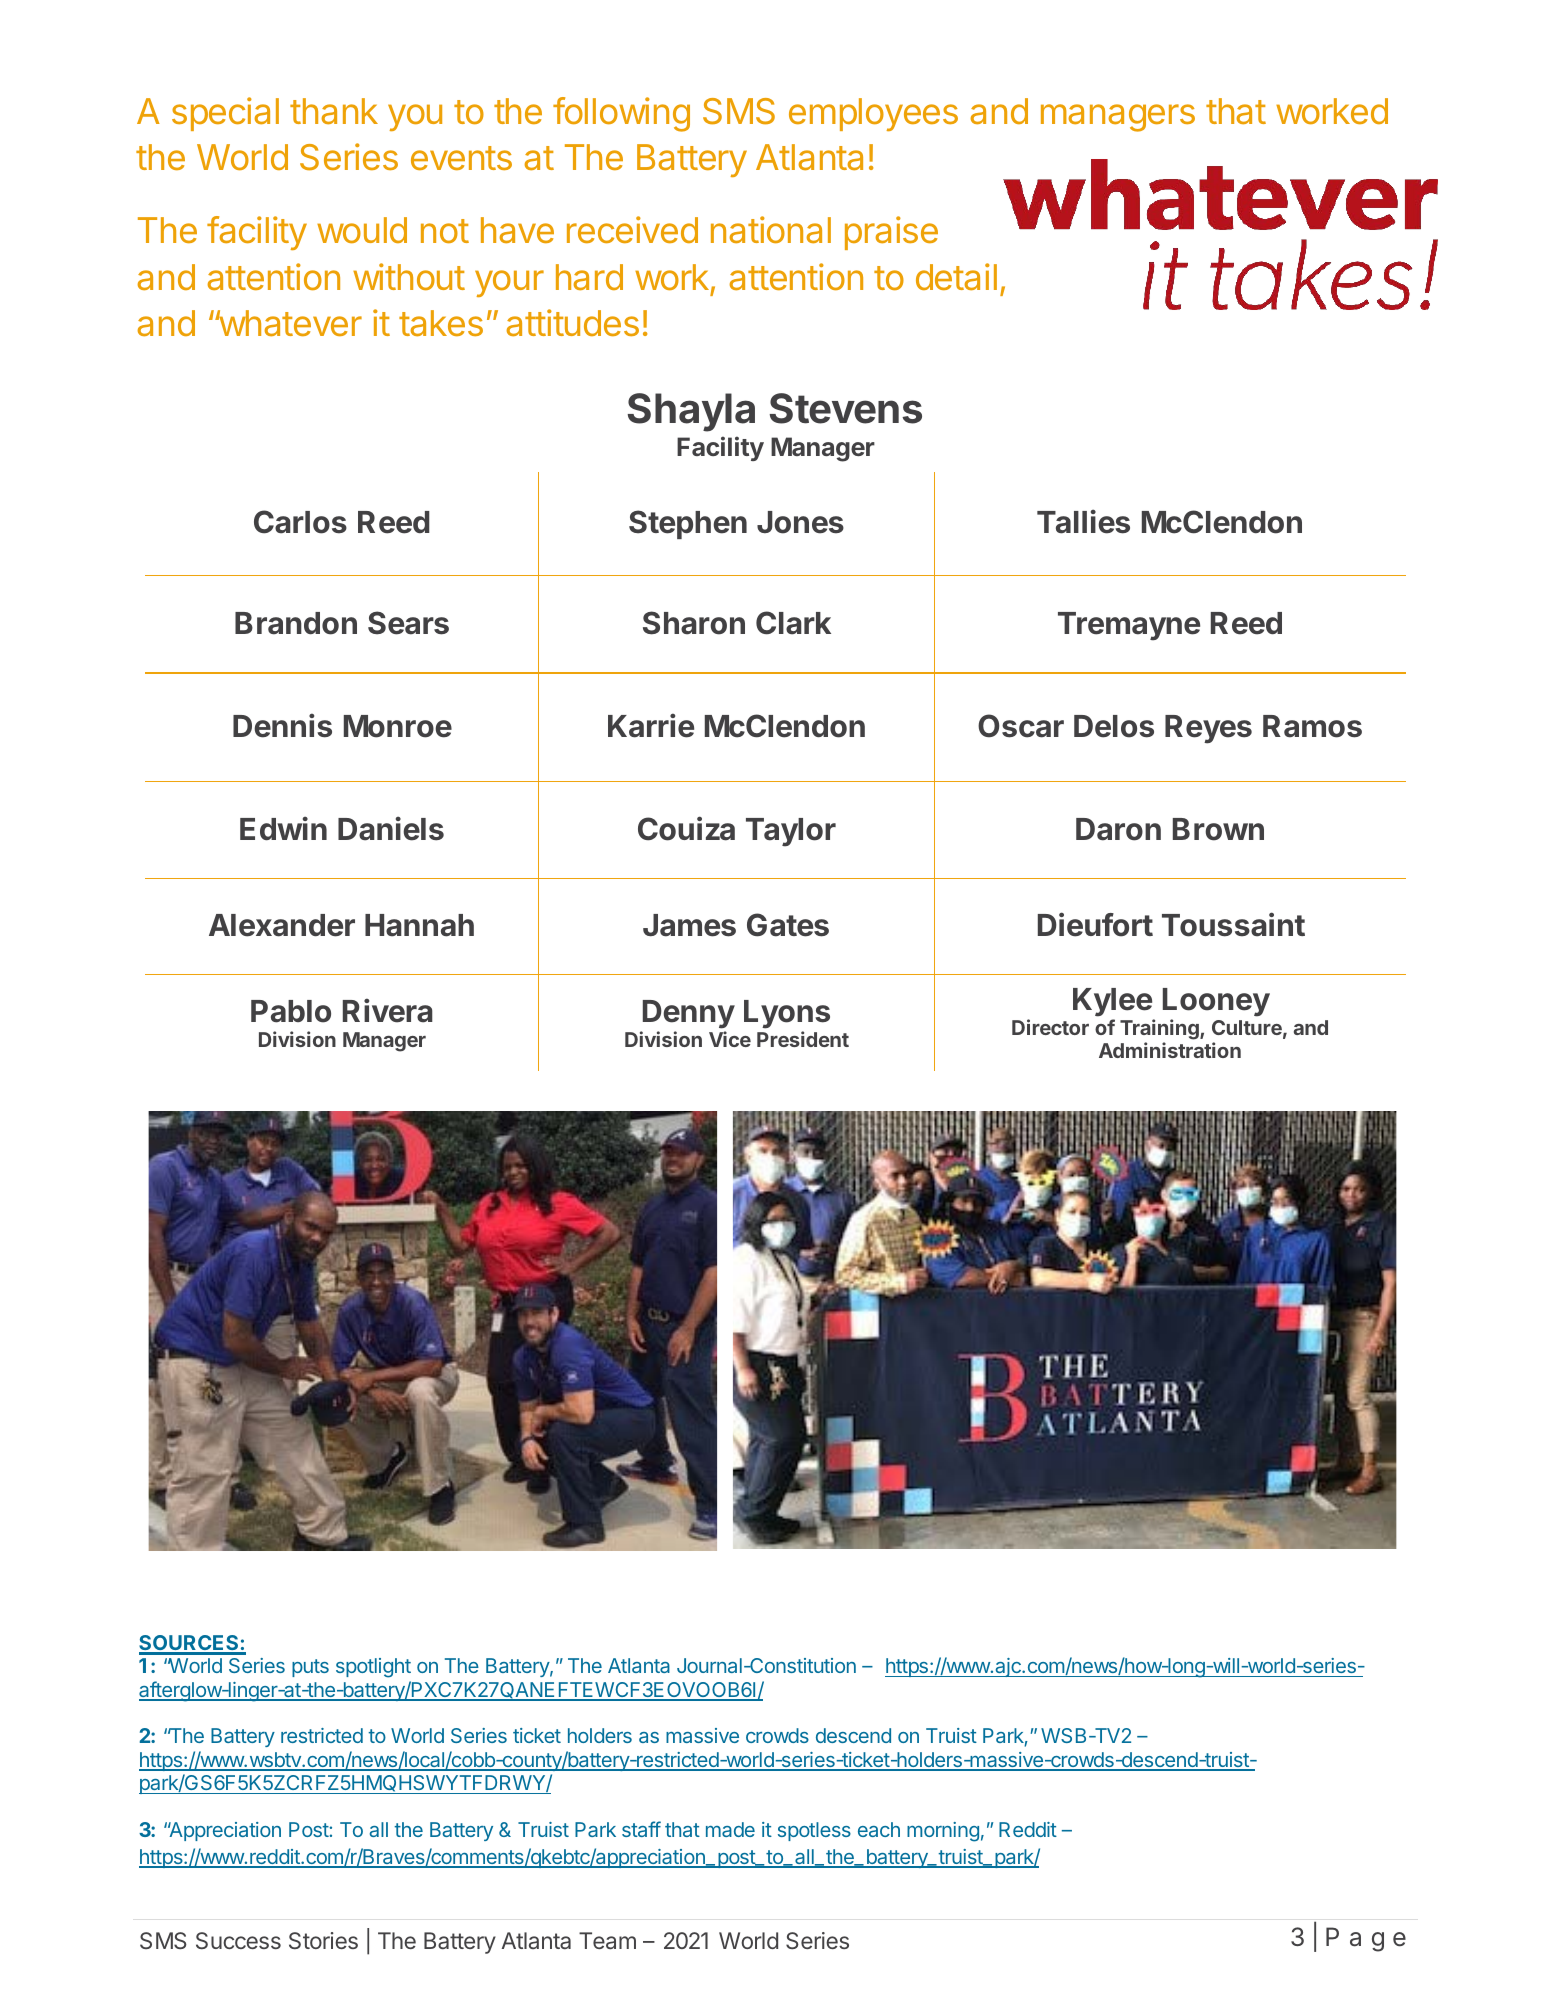 This image has height=2007, width=1551. I want to click on Stories, so click(323, 1940).
